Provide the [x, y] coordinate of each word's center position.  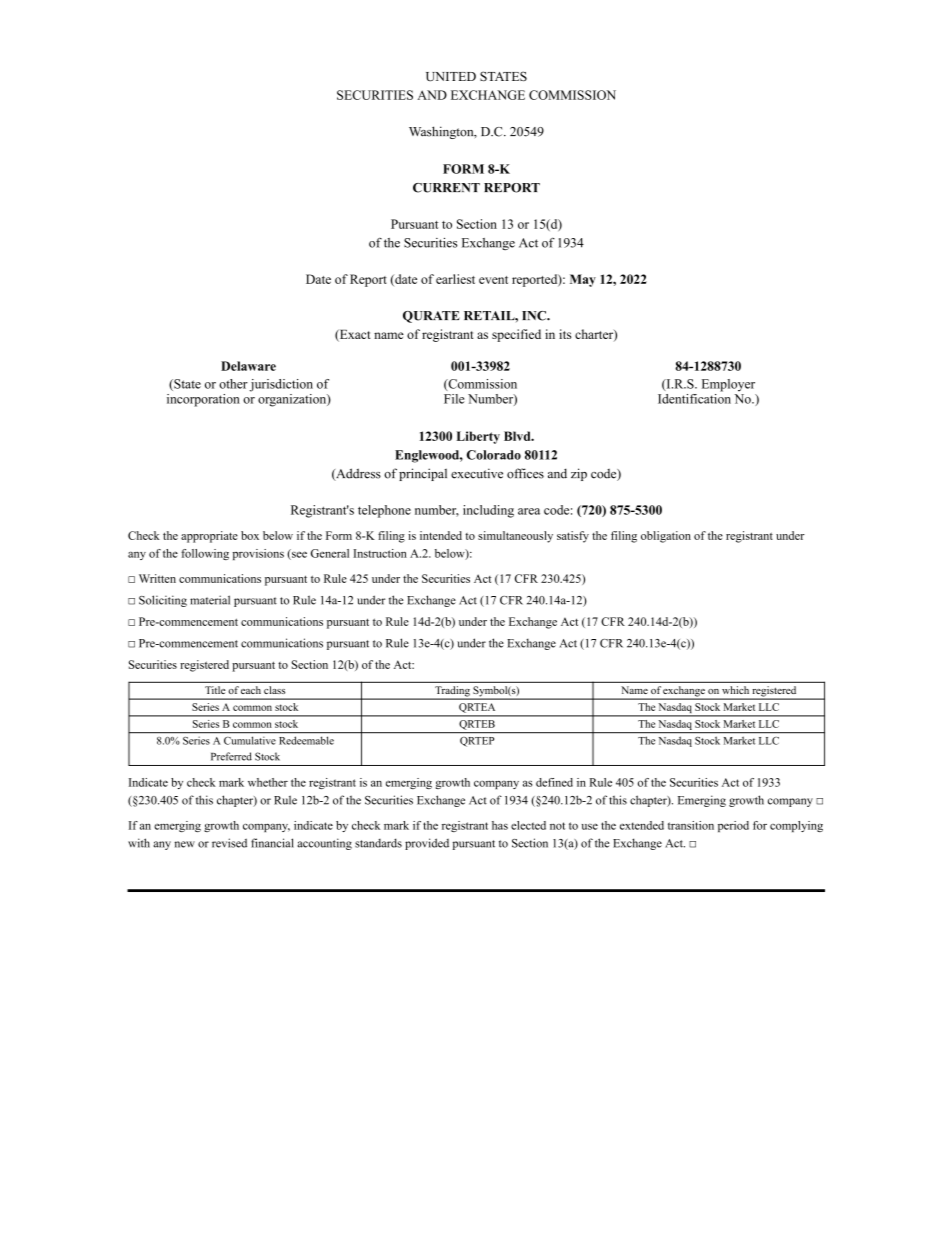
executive [477, 473]
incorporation [203, 400]
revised [229, 843]
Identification [694, 397]
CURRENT [446, 188]
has [500, 825]
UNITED [451, 77]
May [583, 280]
